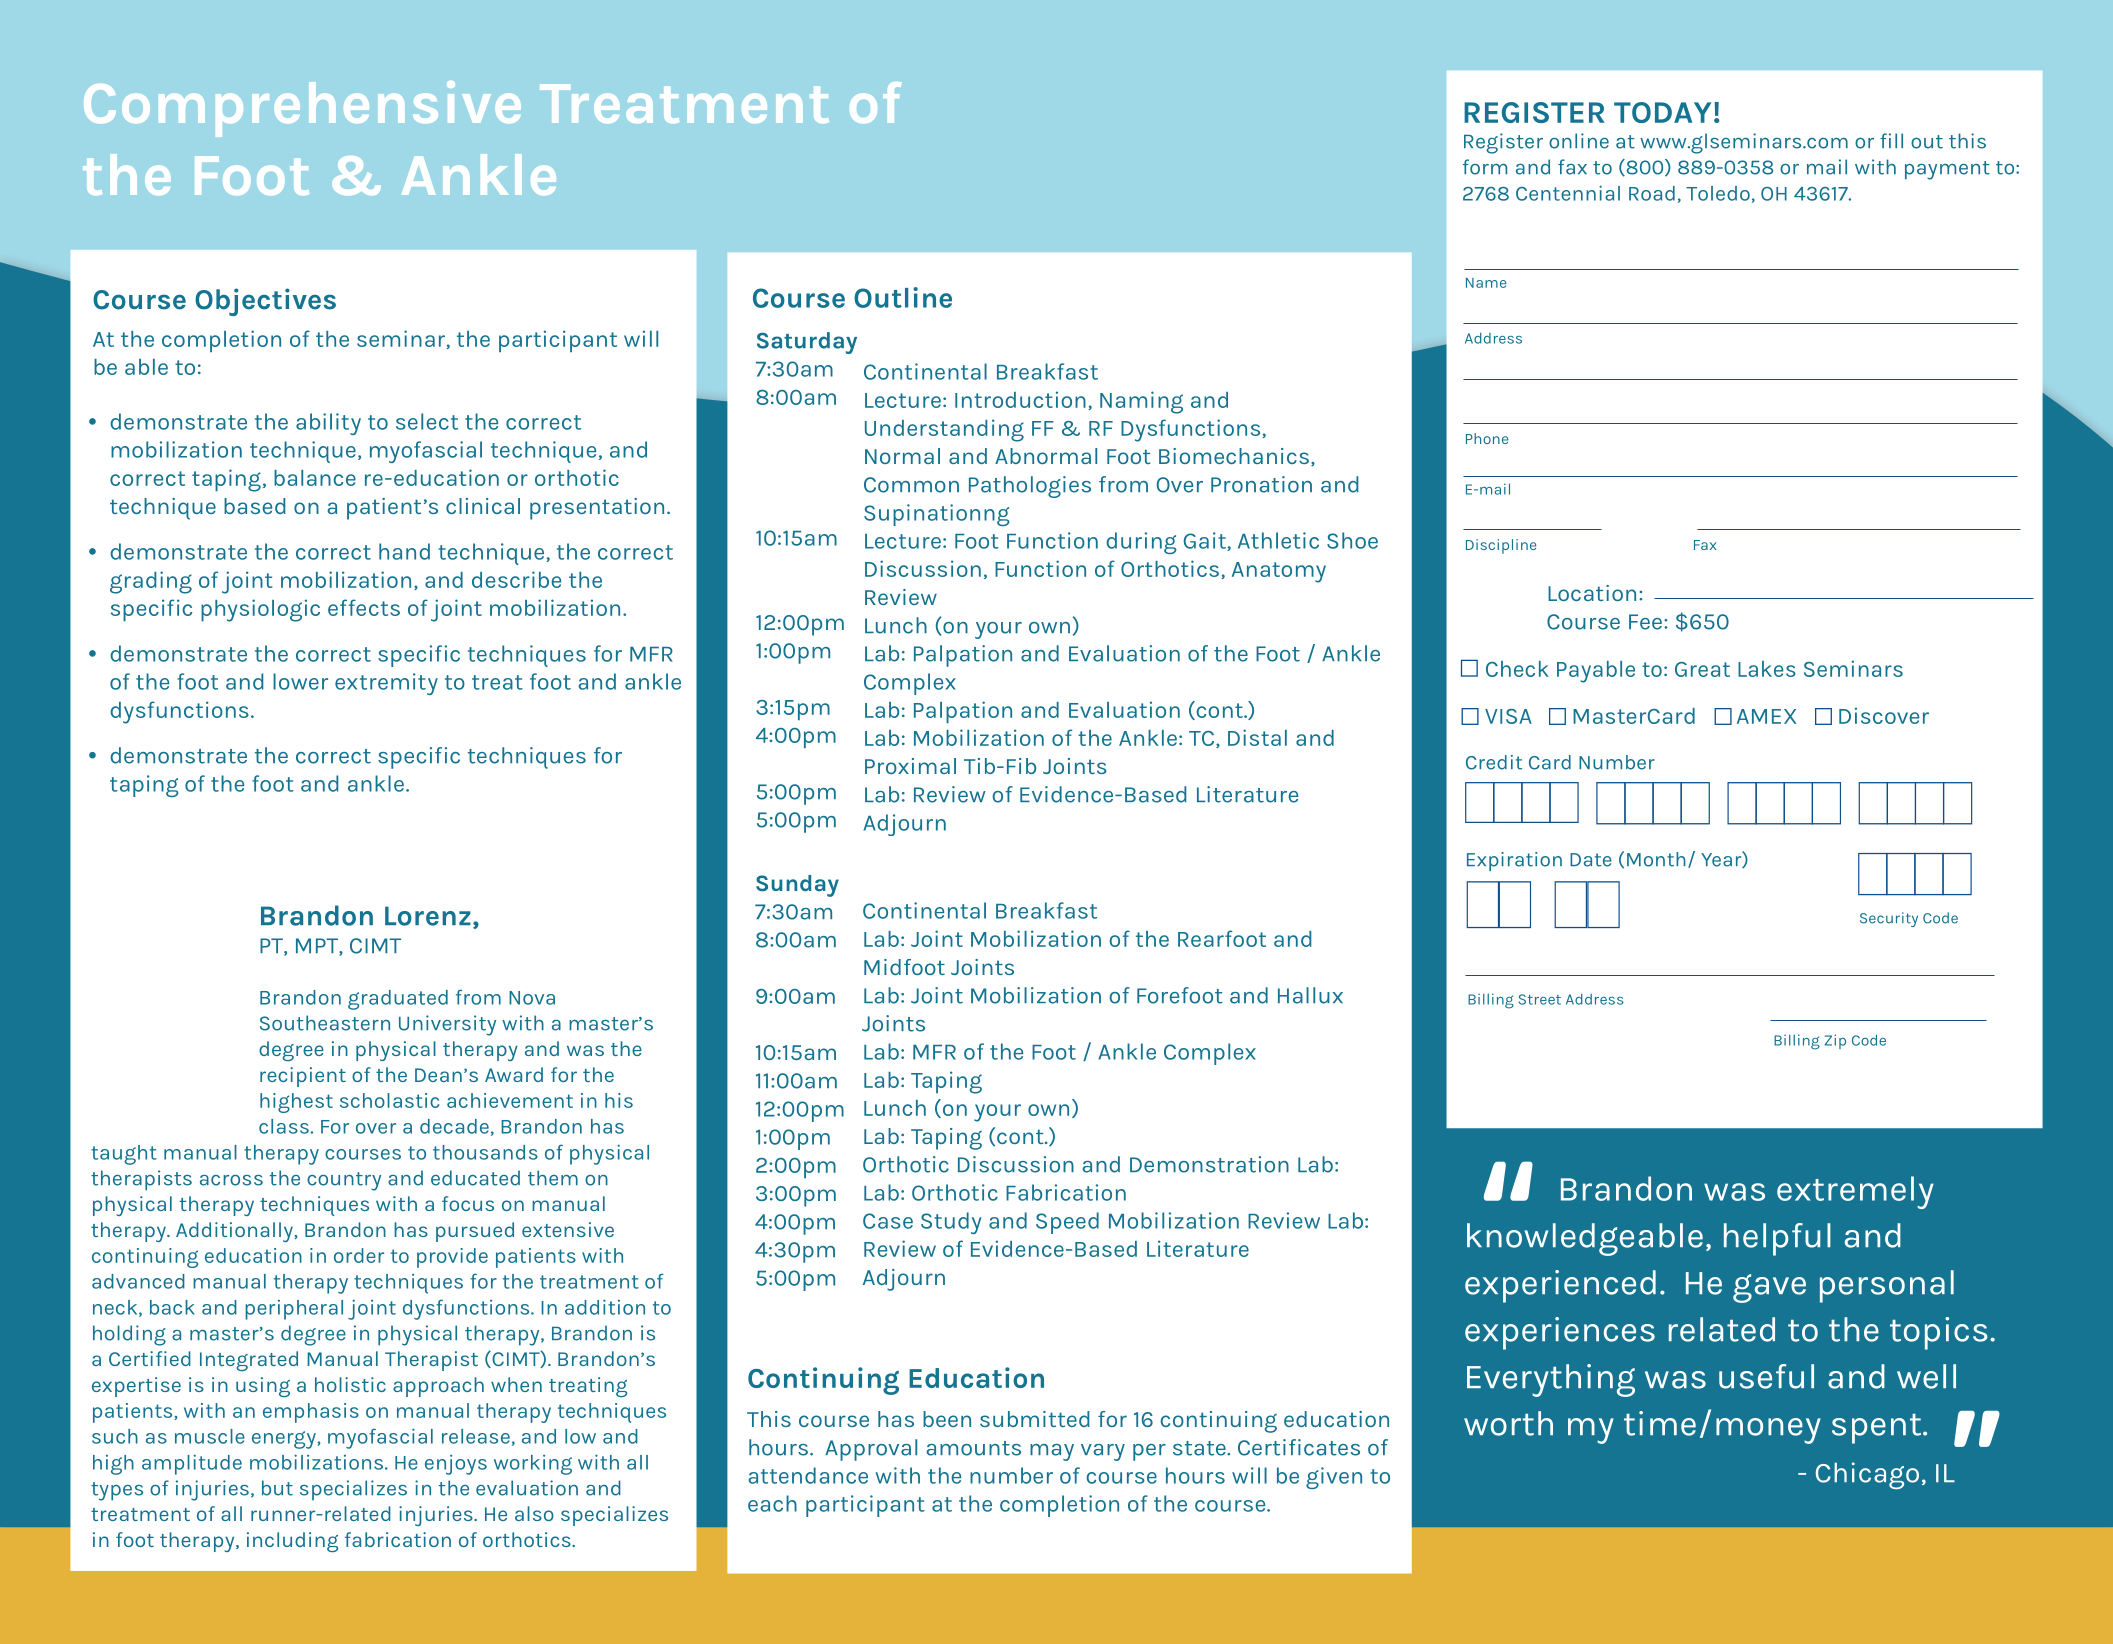  I want to click on Chicago, so click(1867, 1475).
